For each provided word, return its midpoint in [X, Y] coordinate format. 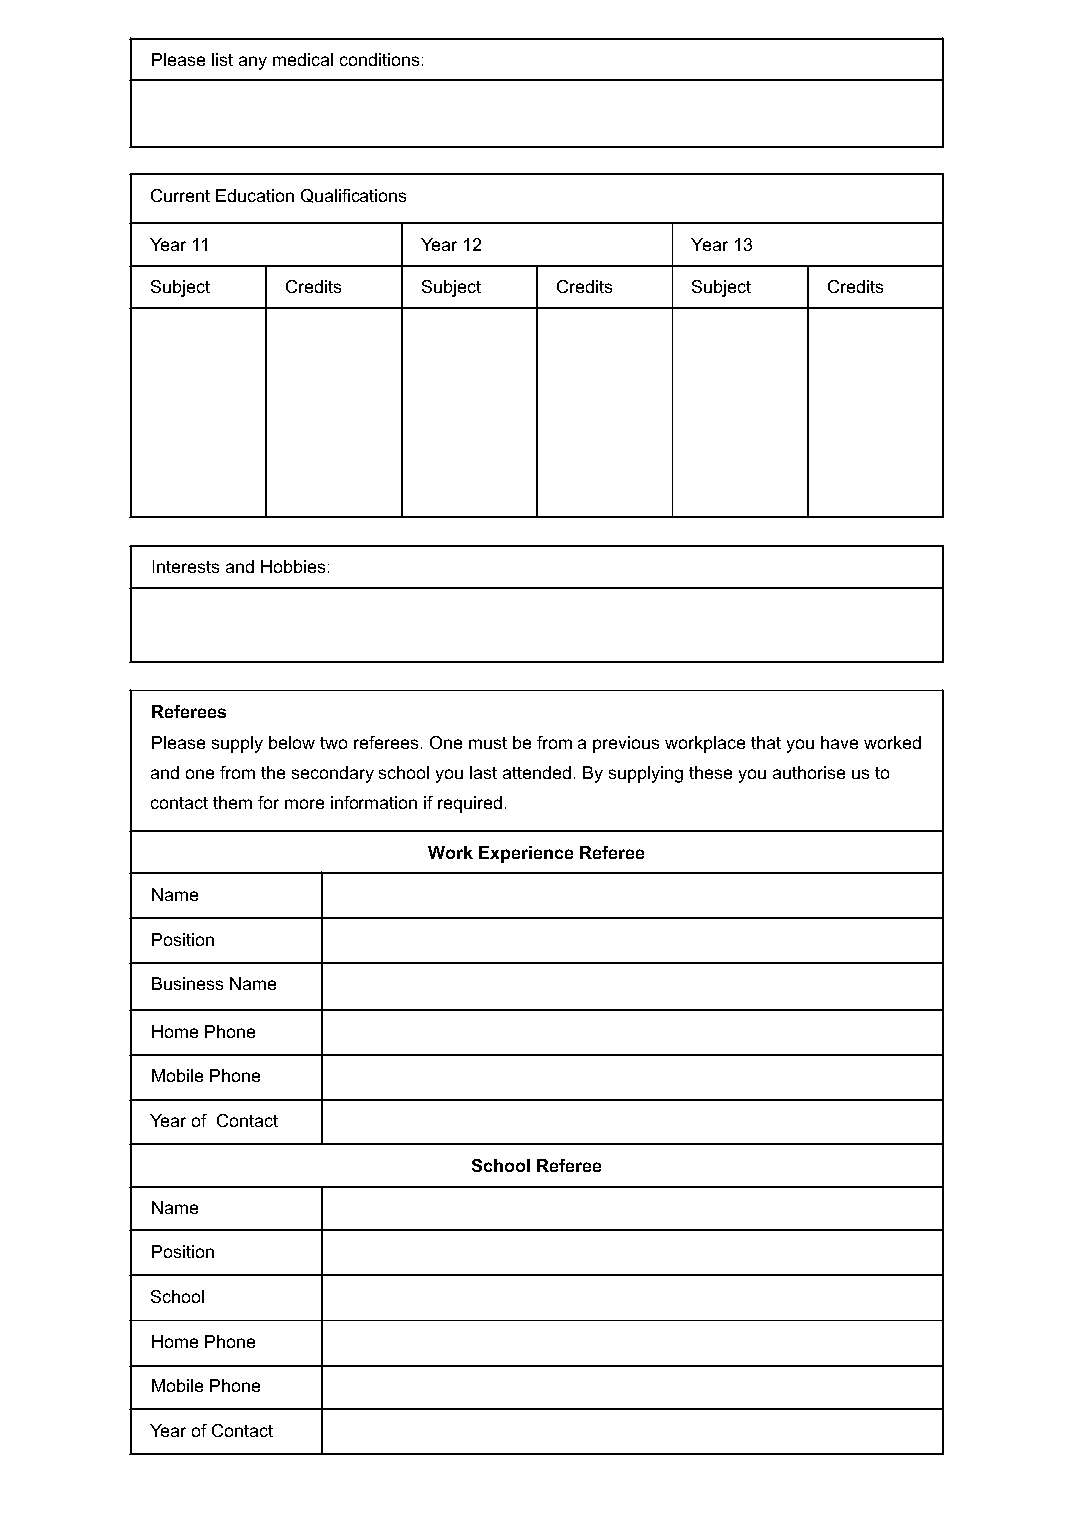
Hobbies [293, 566]
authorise [809, 772]
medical [303, 59]
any [253, 63]
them [232, 802]
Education [255, 195]
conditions [379, 59]
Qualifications [353, 196]
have [839, 742]
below [292, 742]
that [766, 742]
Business [187, 983]
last [483, 772]
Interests [186, 566]
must [488, 743]
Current [180, 195]
